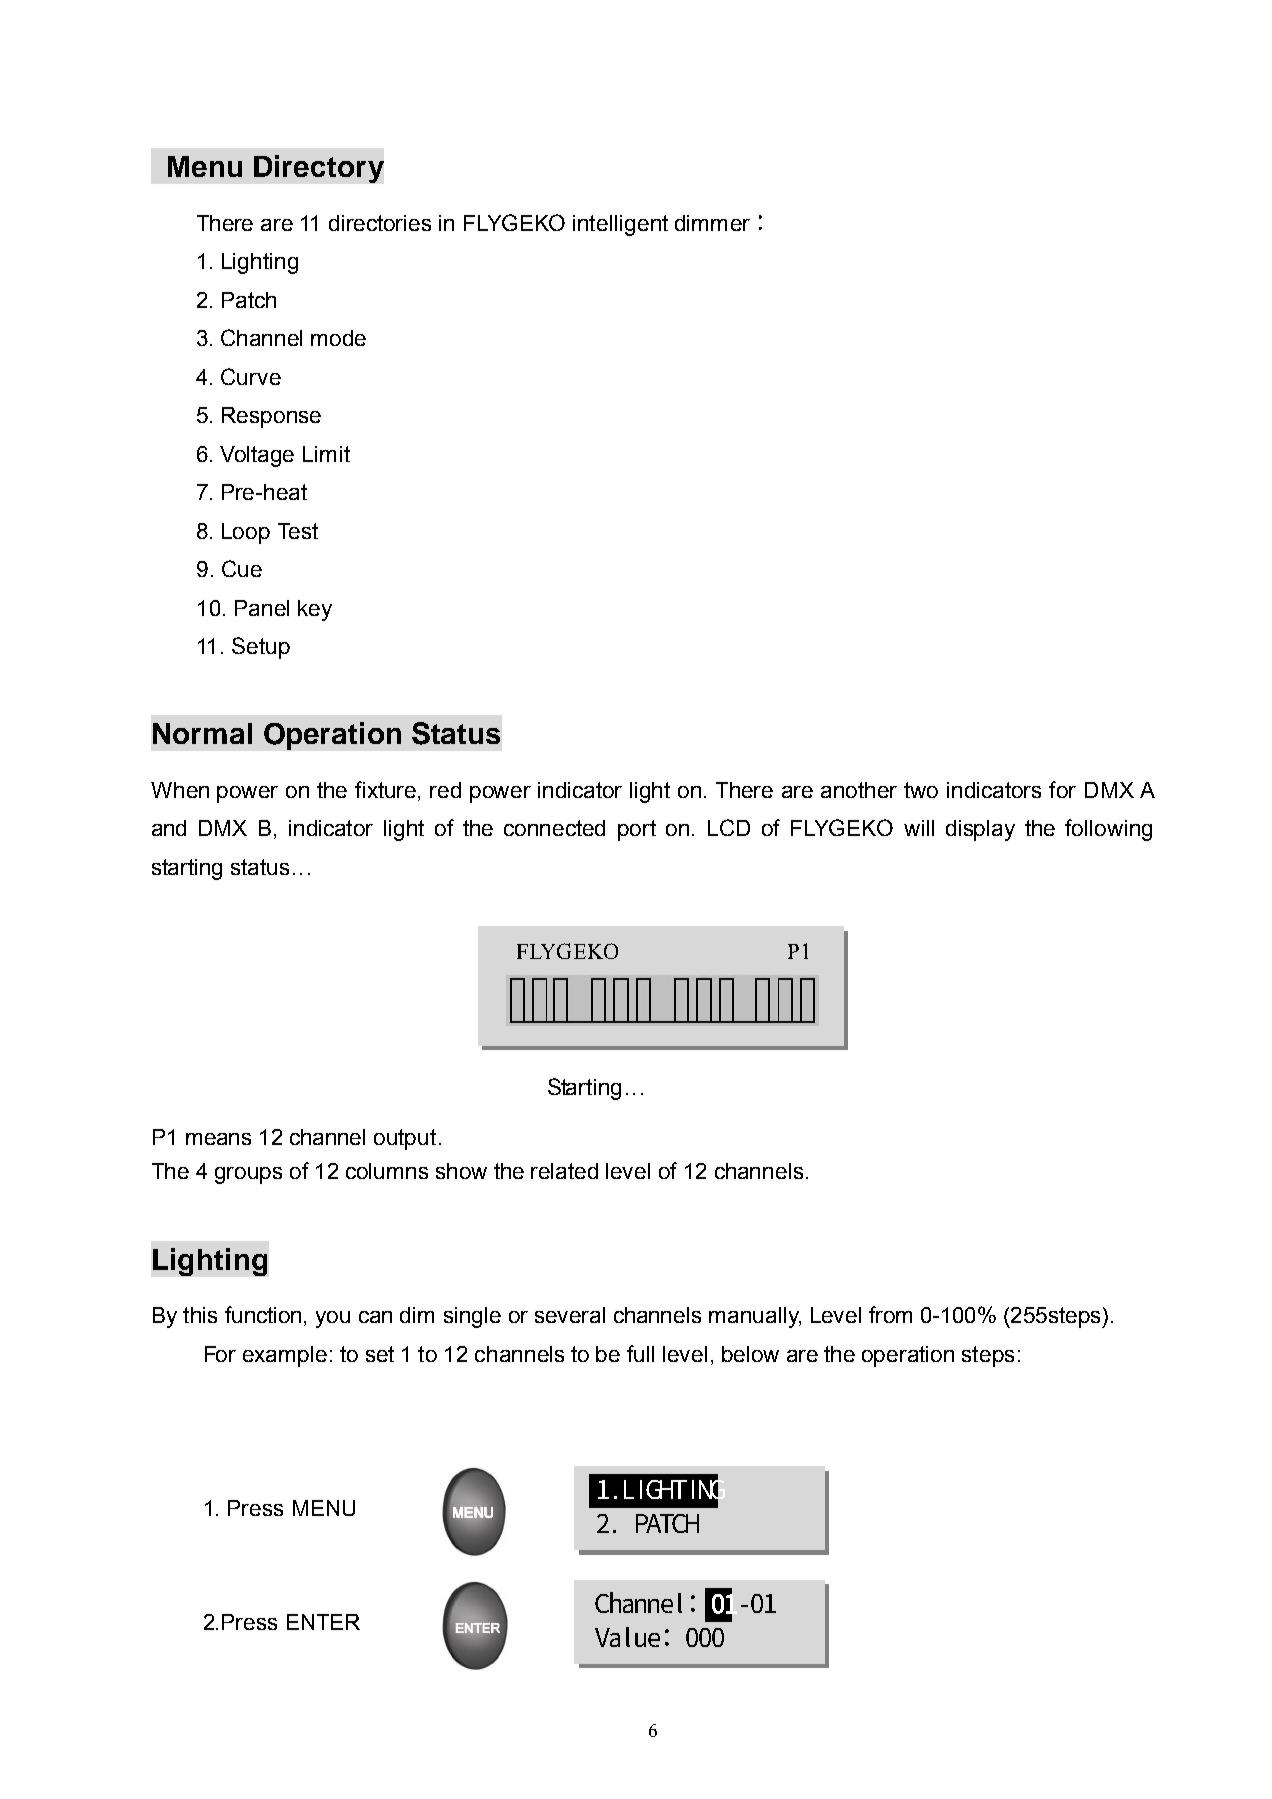 Image resolution: width=1272 pixels, height=1799 pixels. What do you see at coordinates (890, 1314) in the screenshot?
I see `from` at bounding box center [890, 1314].
